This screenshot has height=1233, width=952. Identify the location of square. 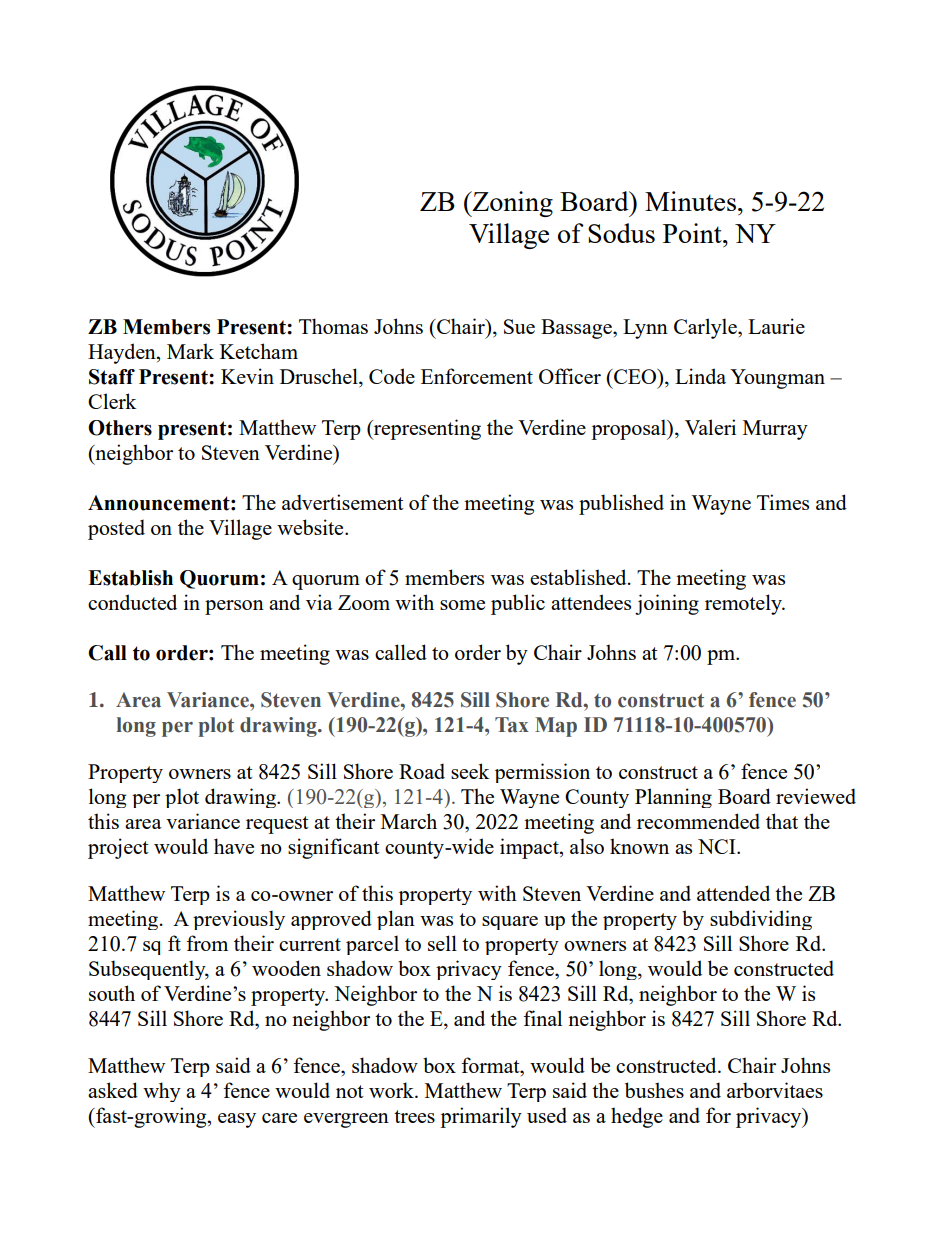
(510, 923).
